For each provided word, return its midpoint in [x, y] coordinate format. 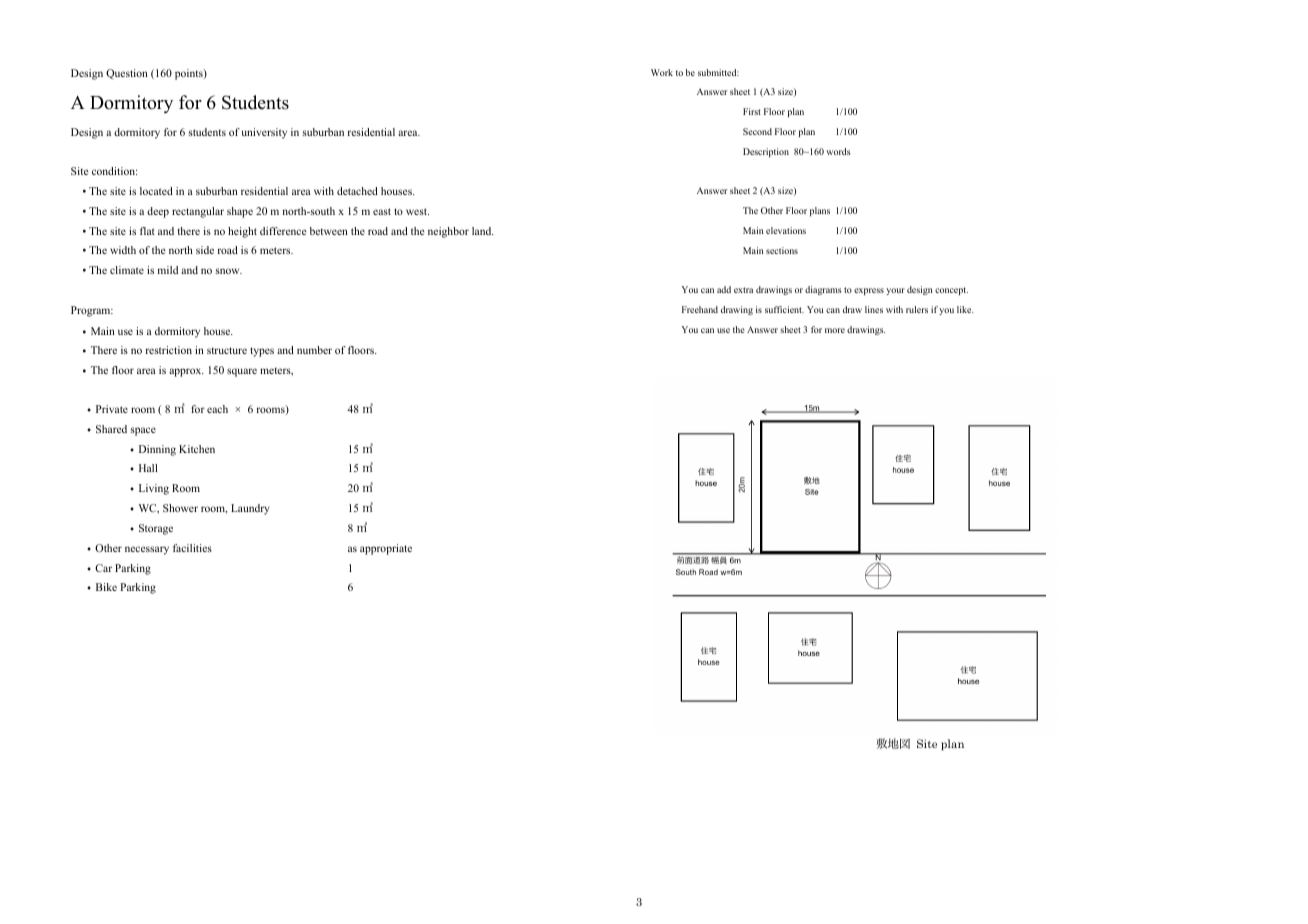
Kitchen [197, 449]
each [217, 409]
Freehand [700, 309]
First [752, 111]
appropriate [386, 549]
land [483, 231]
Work [662, 72]
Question [127, 74]
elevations [786, 230]
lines [874, 309]
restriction [168, 350]
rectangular [198, 212]
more [835, 330]
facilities [192, 548]
